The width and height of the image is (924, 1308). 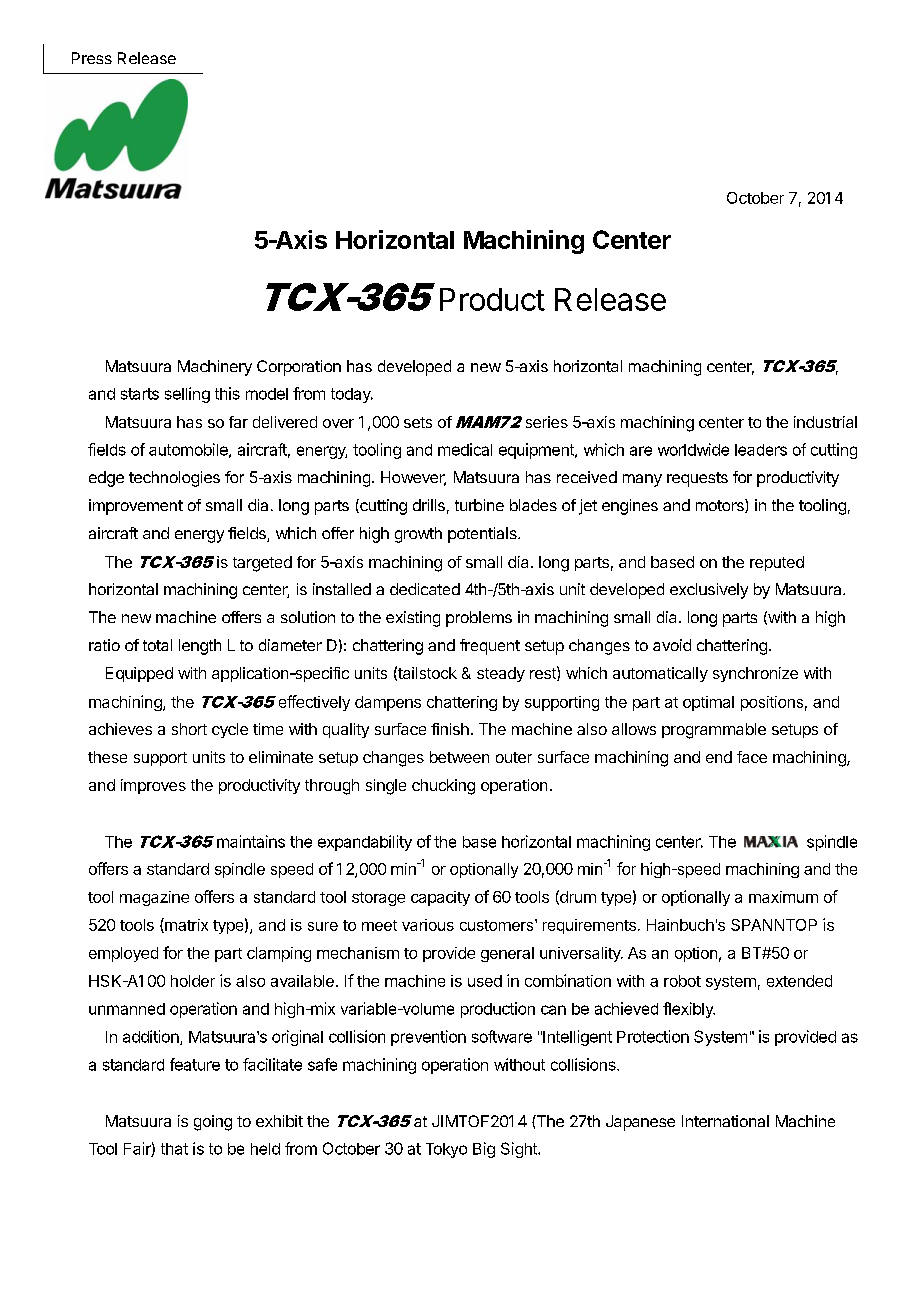 I want to click on programmable, so click(x=714, y=731).
